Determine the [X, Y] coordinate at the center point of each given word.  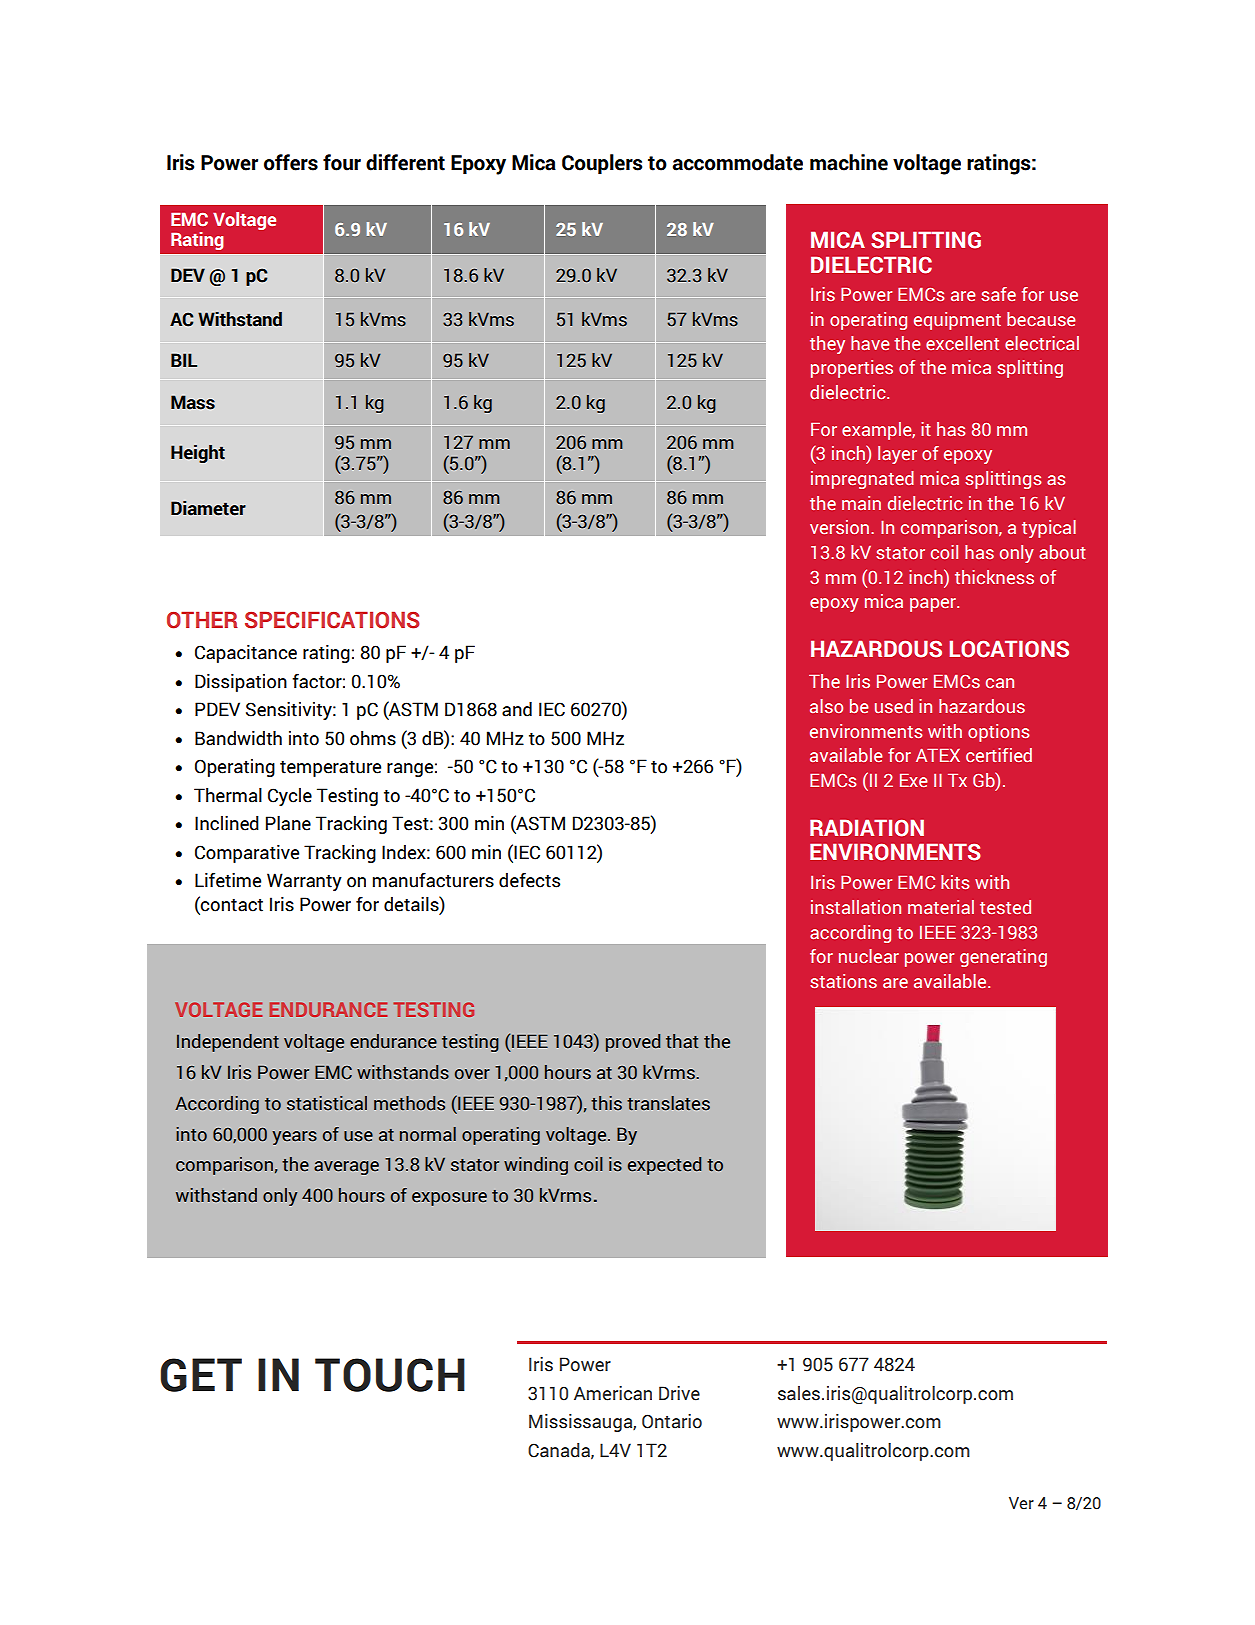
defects [529, 880]
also [826, 706]
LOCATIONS [1009, 649]
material [941, 907]
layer [897, 455]
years [294, 1138]
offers [291, 162]
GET [201, 1375]
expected [664, 1166]
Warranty [304, 882]
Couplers [602, 164]
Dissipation [241, 683]
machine [849, 162]
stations [843, 981]
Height [198, 454]
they [827, 345]
